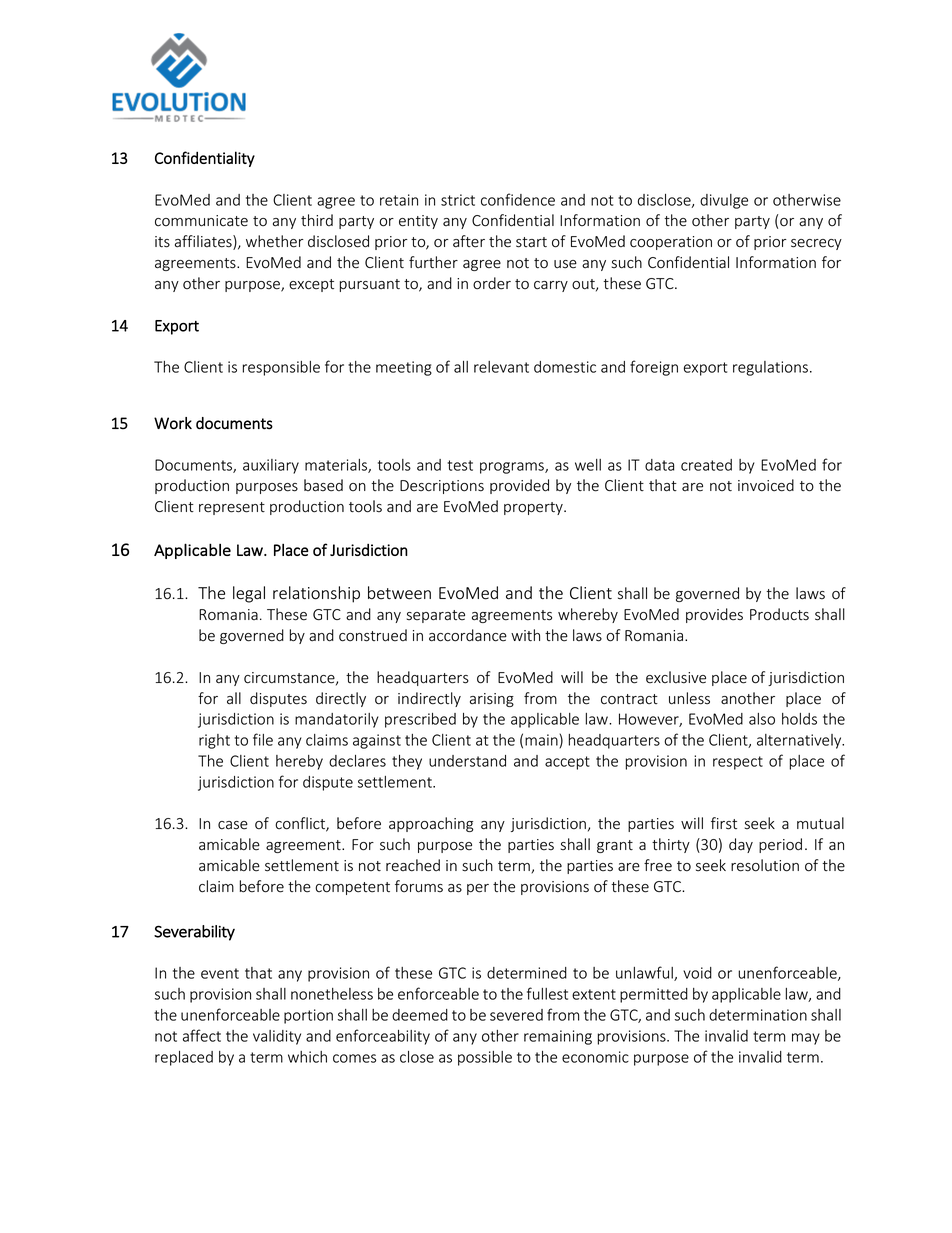 The image size is (952, 1233). I want to click on communicate, so click(201, 221).
